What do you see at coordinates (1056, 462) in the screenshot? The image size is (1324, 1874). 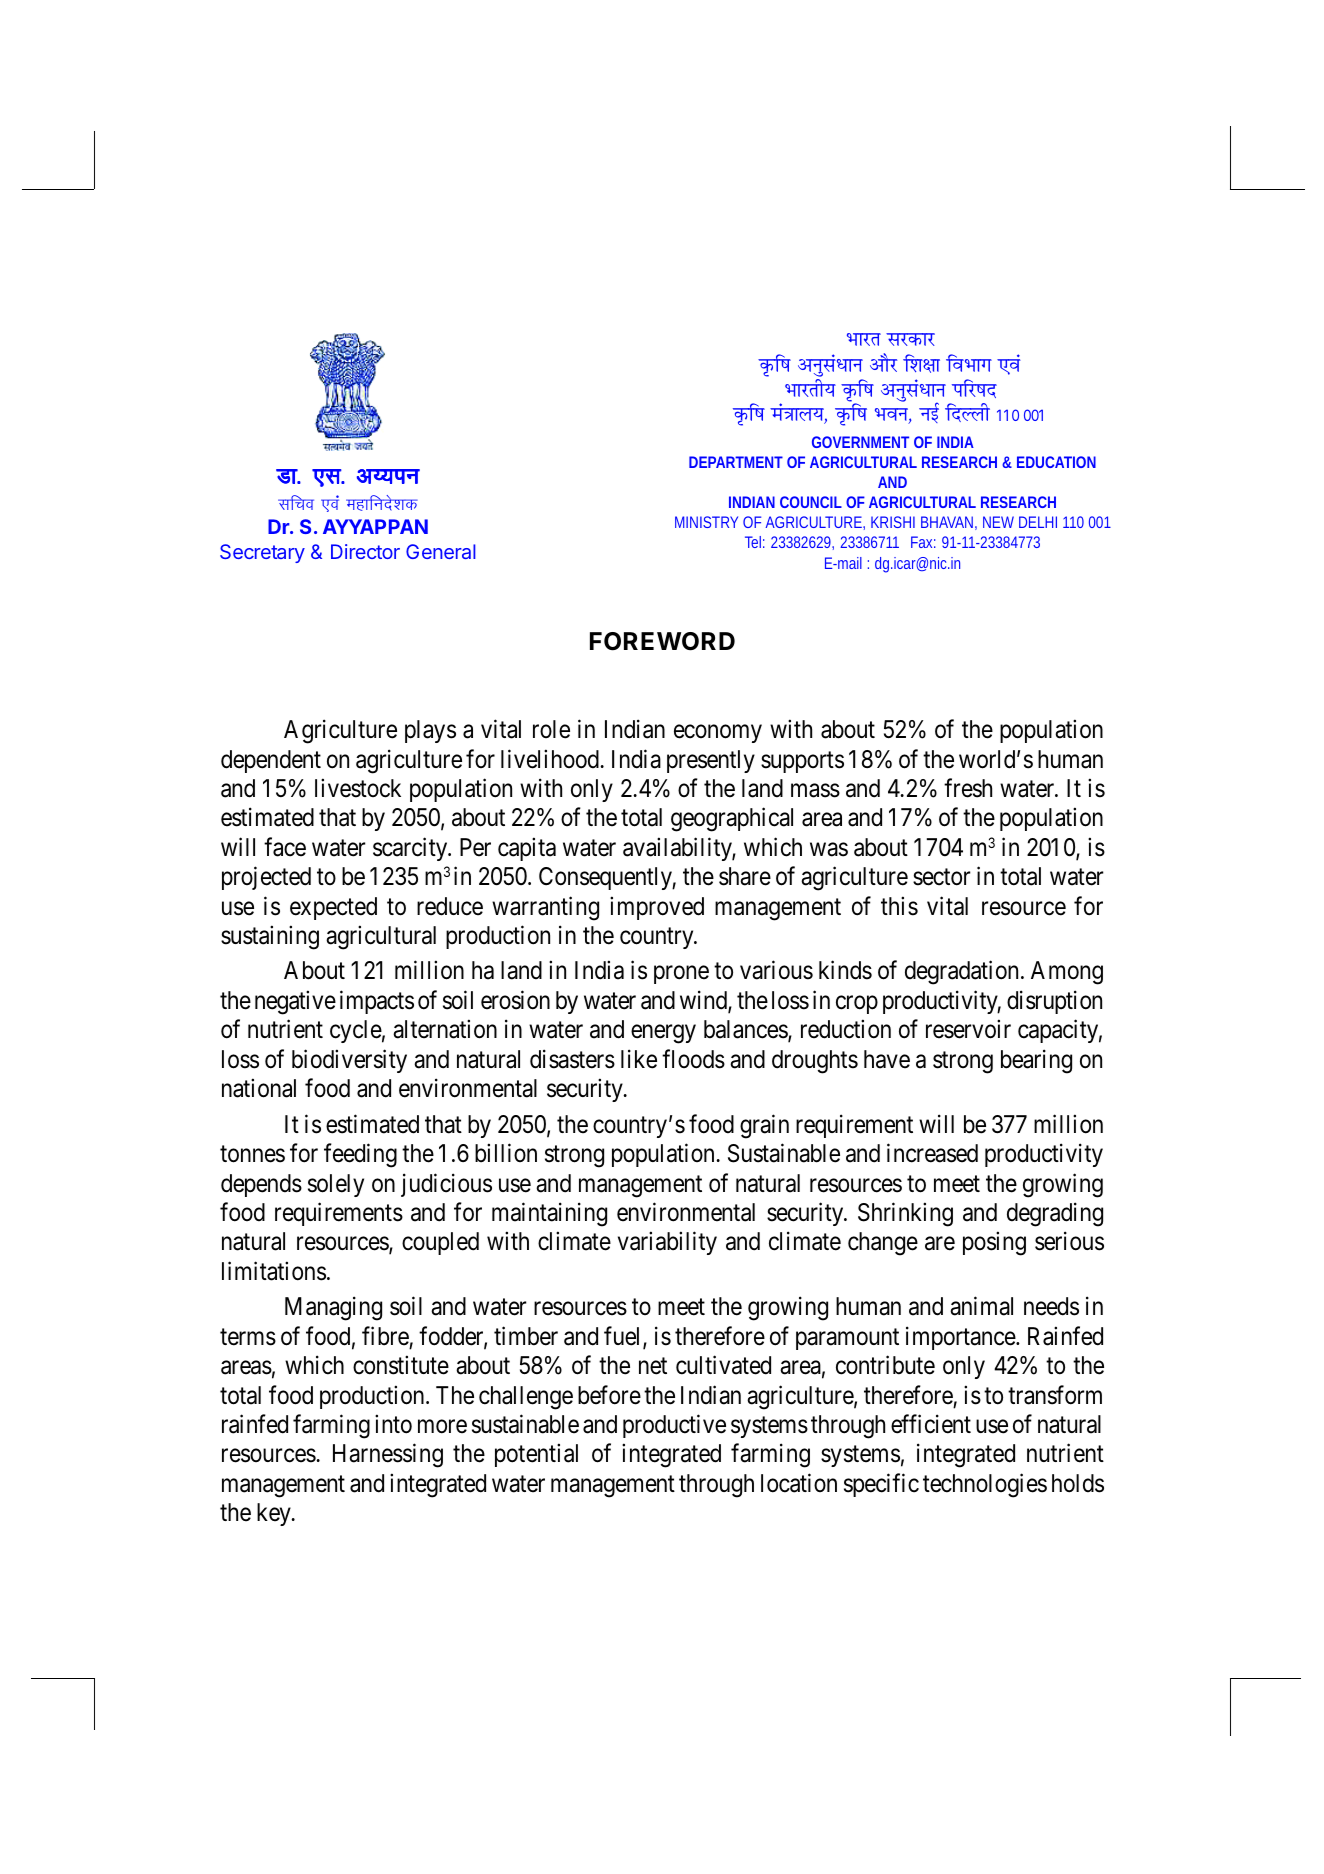 I see `EDUCATION` at bounding box center [1056, 462].
